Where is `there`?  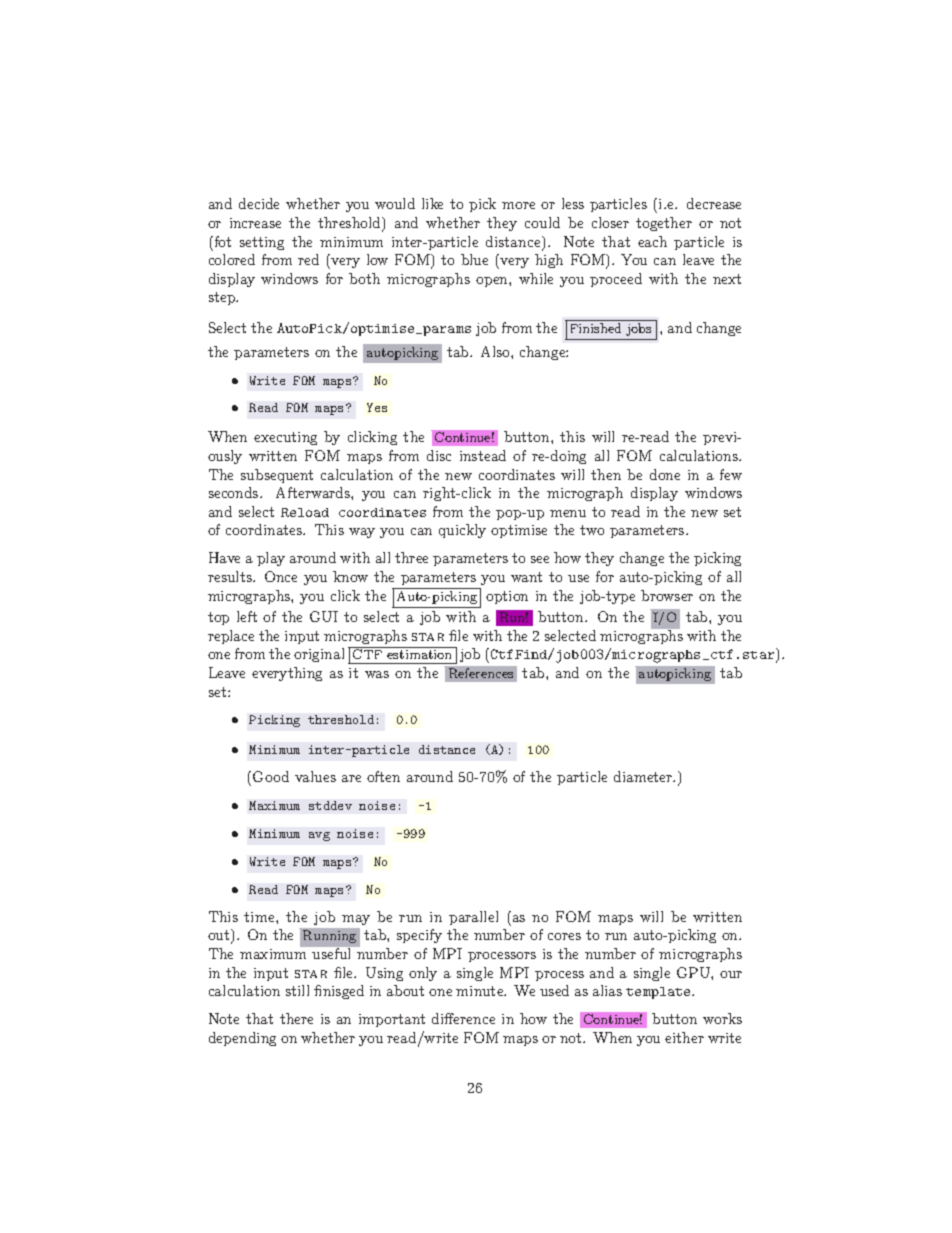
there is located at coordinates (296, 1018).
